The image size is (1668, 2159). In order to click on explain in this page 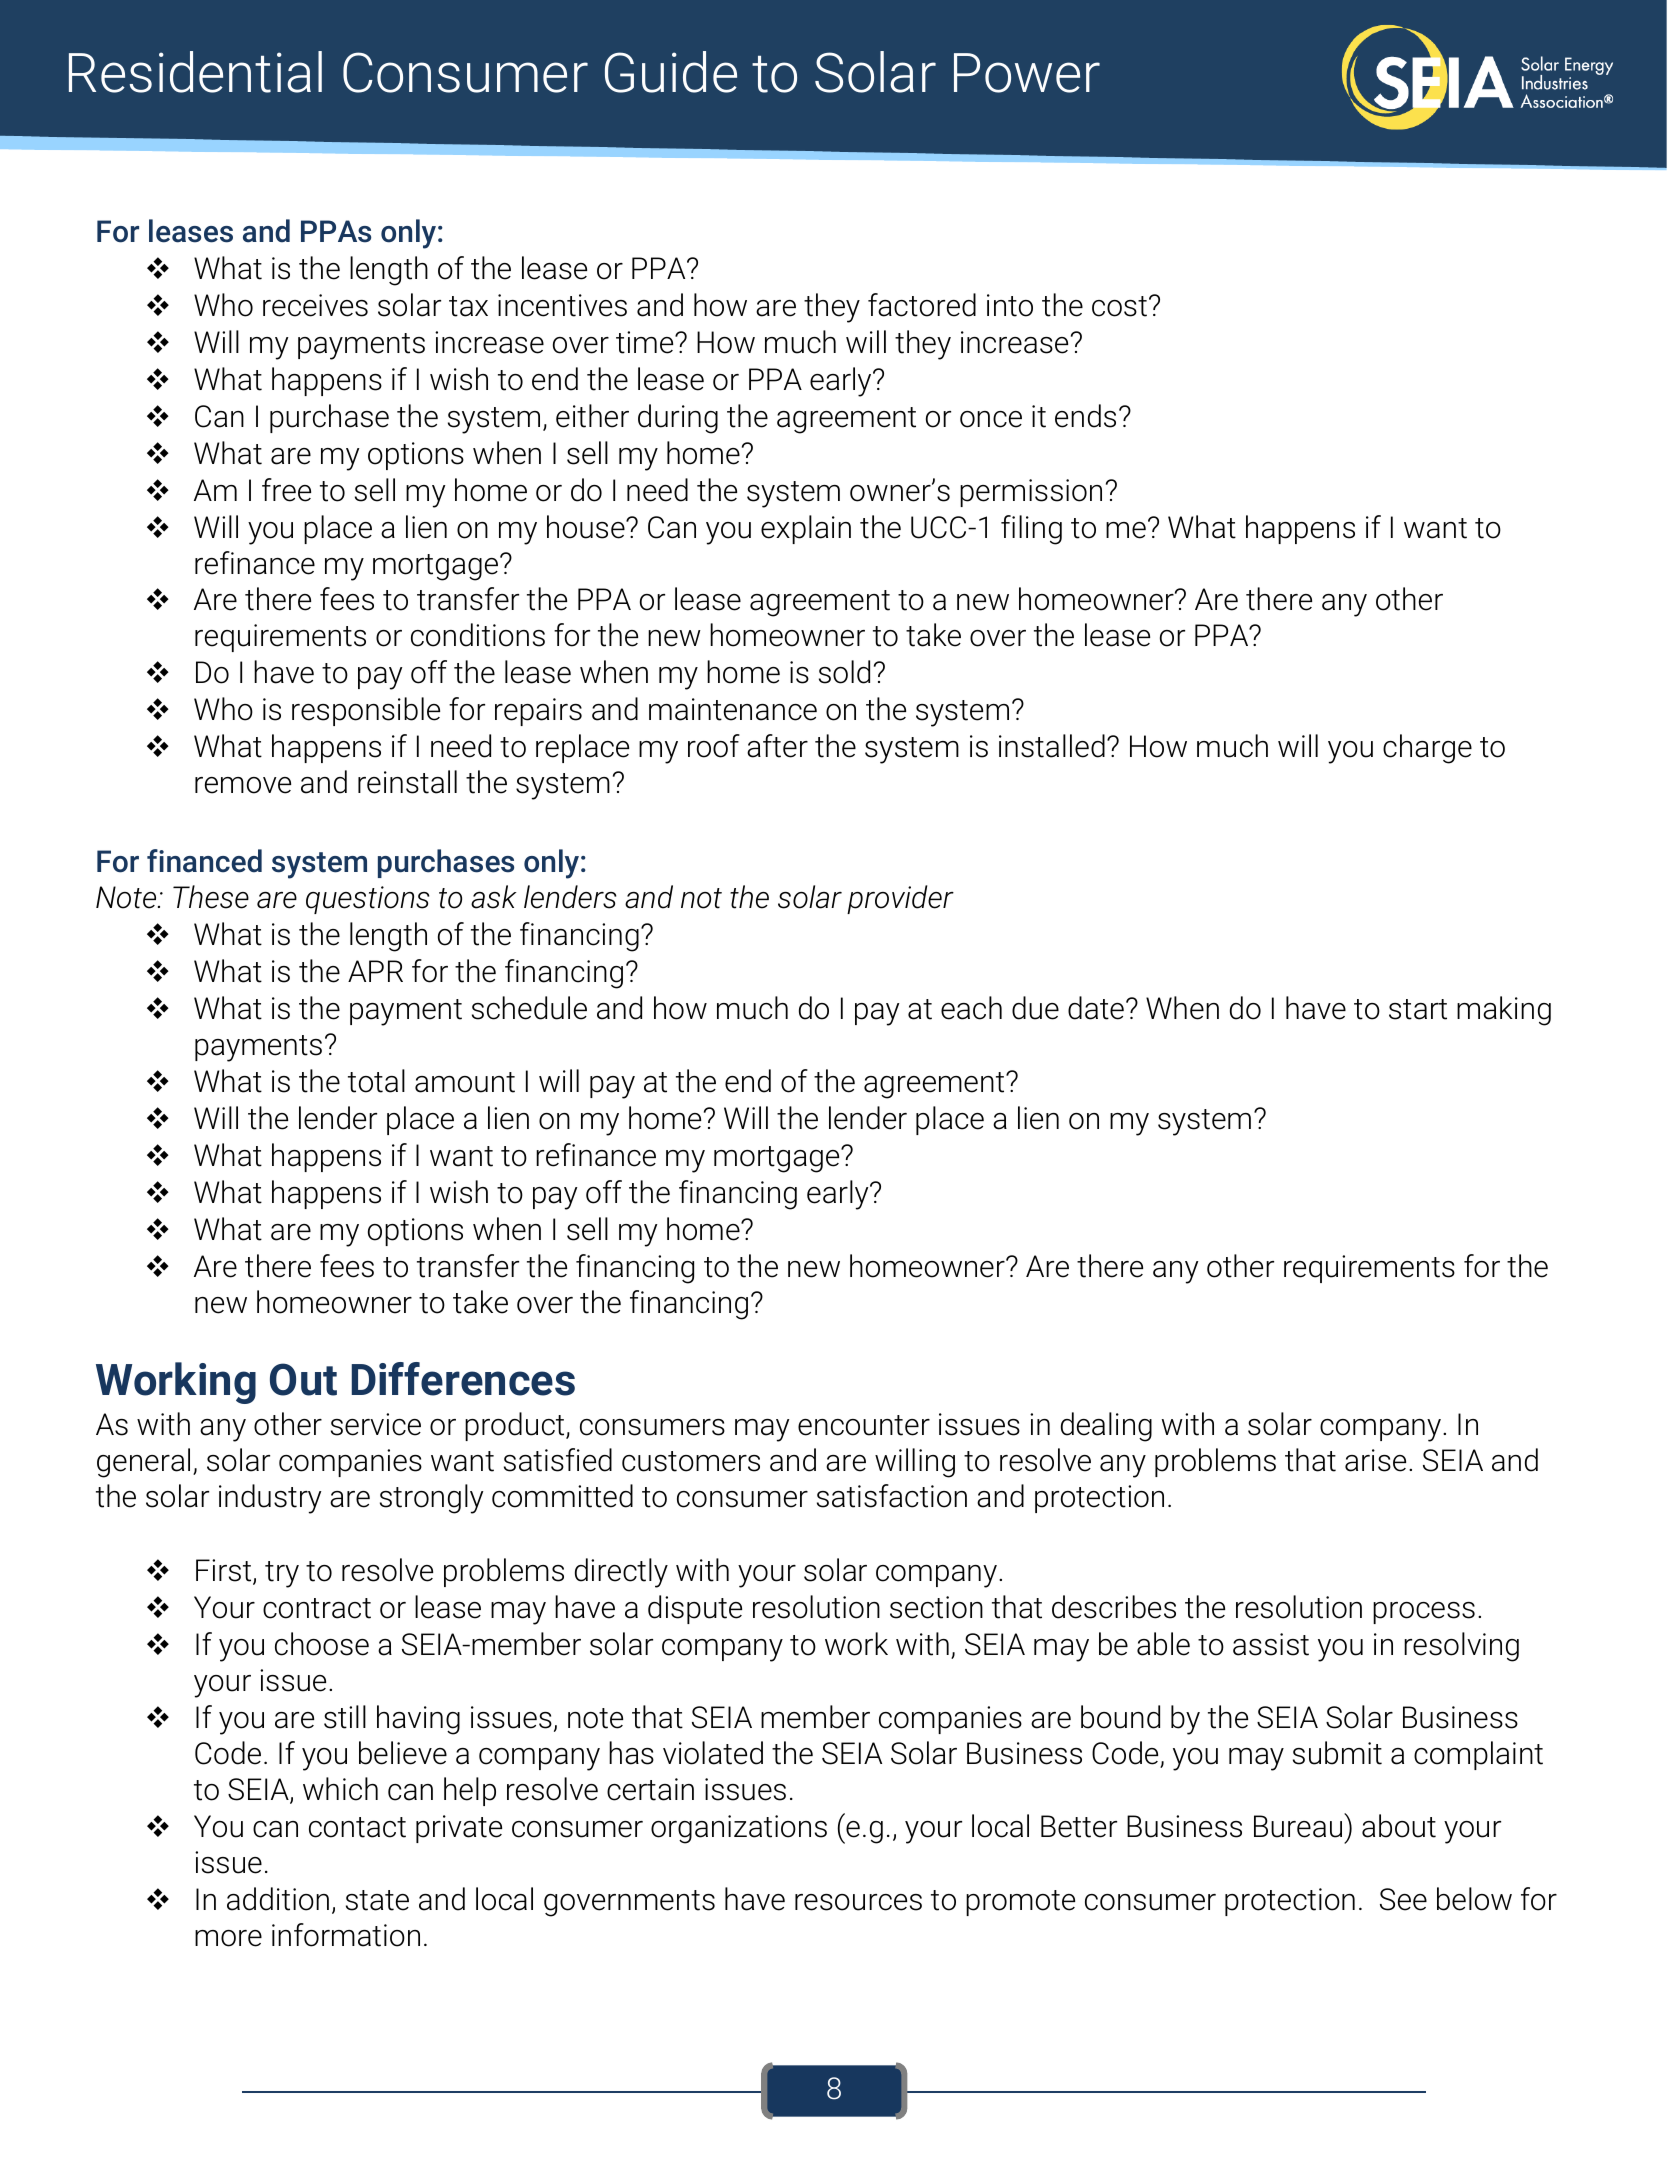, I will do `click(806, 529)`.
